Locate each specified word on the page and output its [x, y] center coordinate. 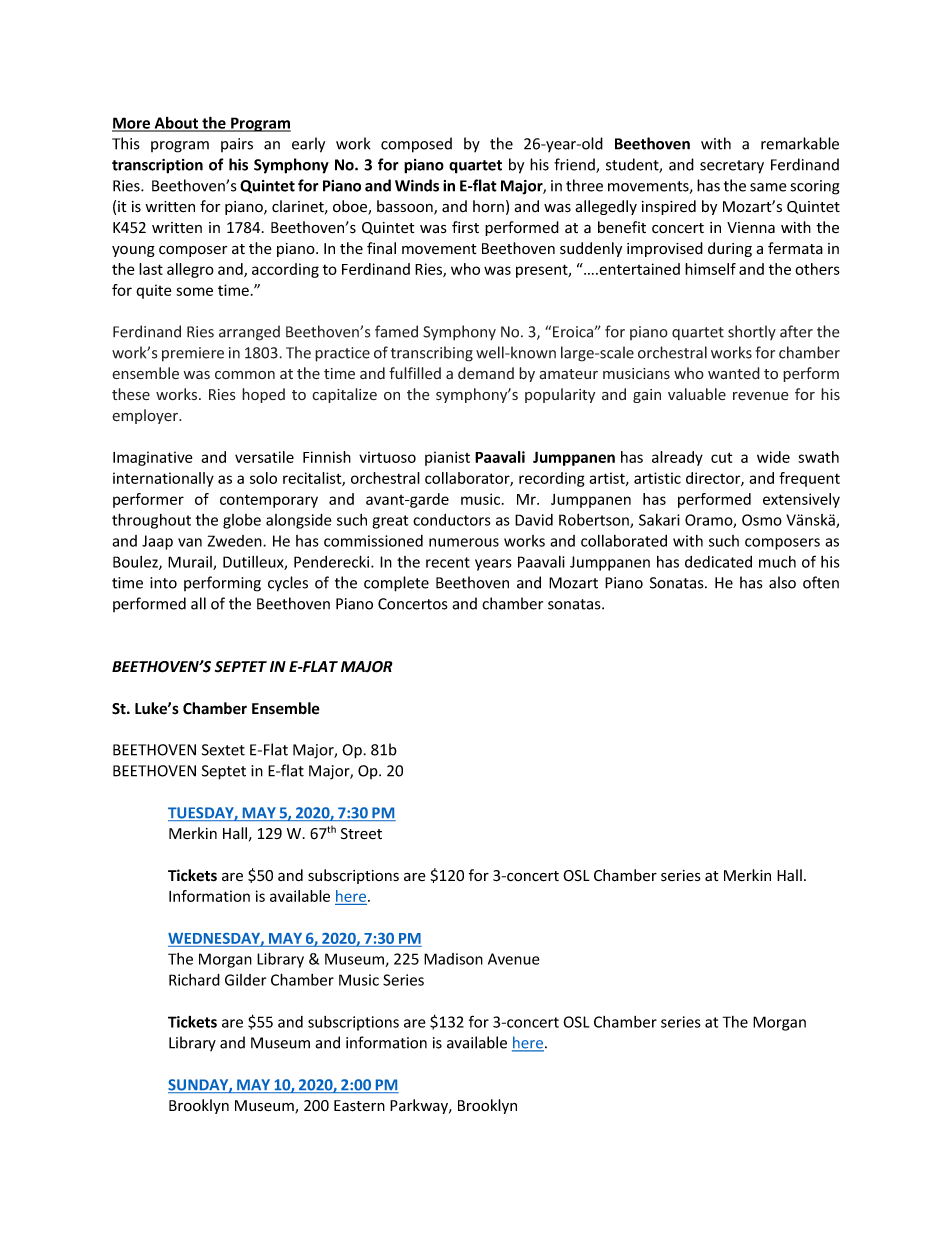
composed [416, 145]
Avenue [514, 959]
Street [361, 834]
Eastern [359, 1106]
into [163, 583]
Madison [453, 959]
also [782, 582]
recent [448, 562]
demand [486, 373]
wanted [734, 373]
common [245, 375]
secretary [732, 167]
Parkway [420, 1106]
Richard [194, 980]
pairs [237, 145]
